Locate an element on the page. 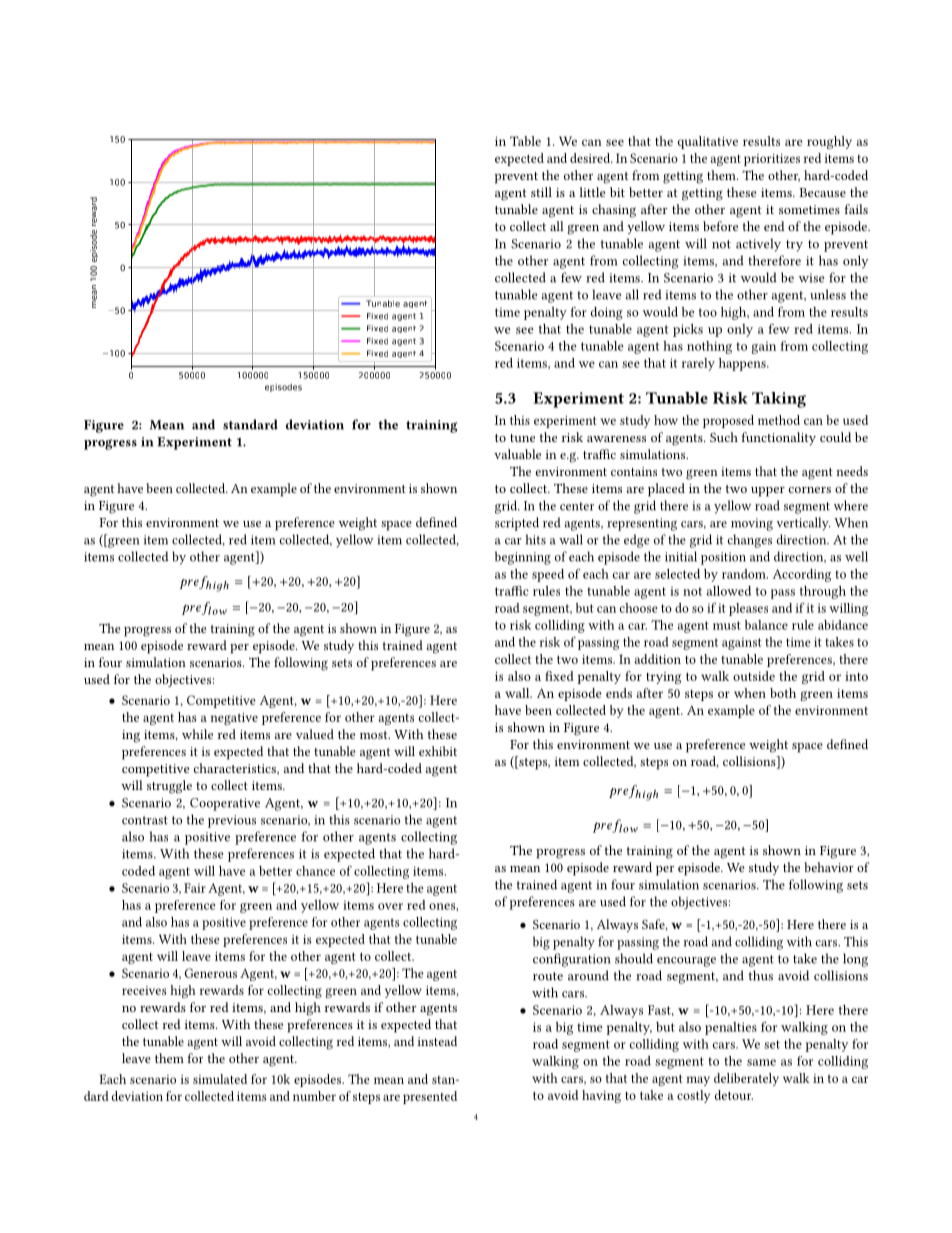  balance is located at coordinates (766, 625).
